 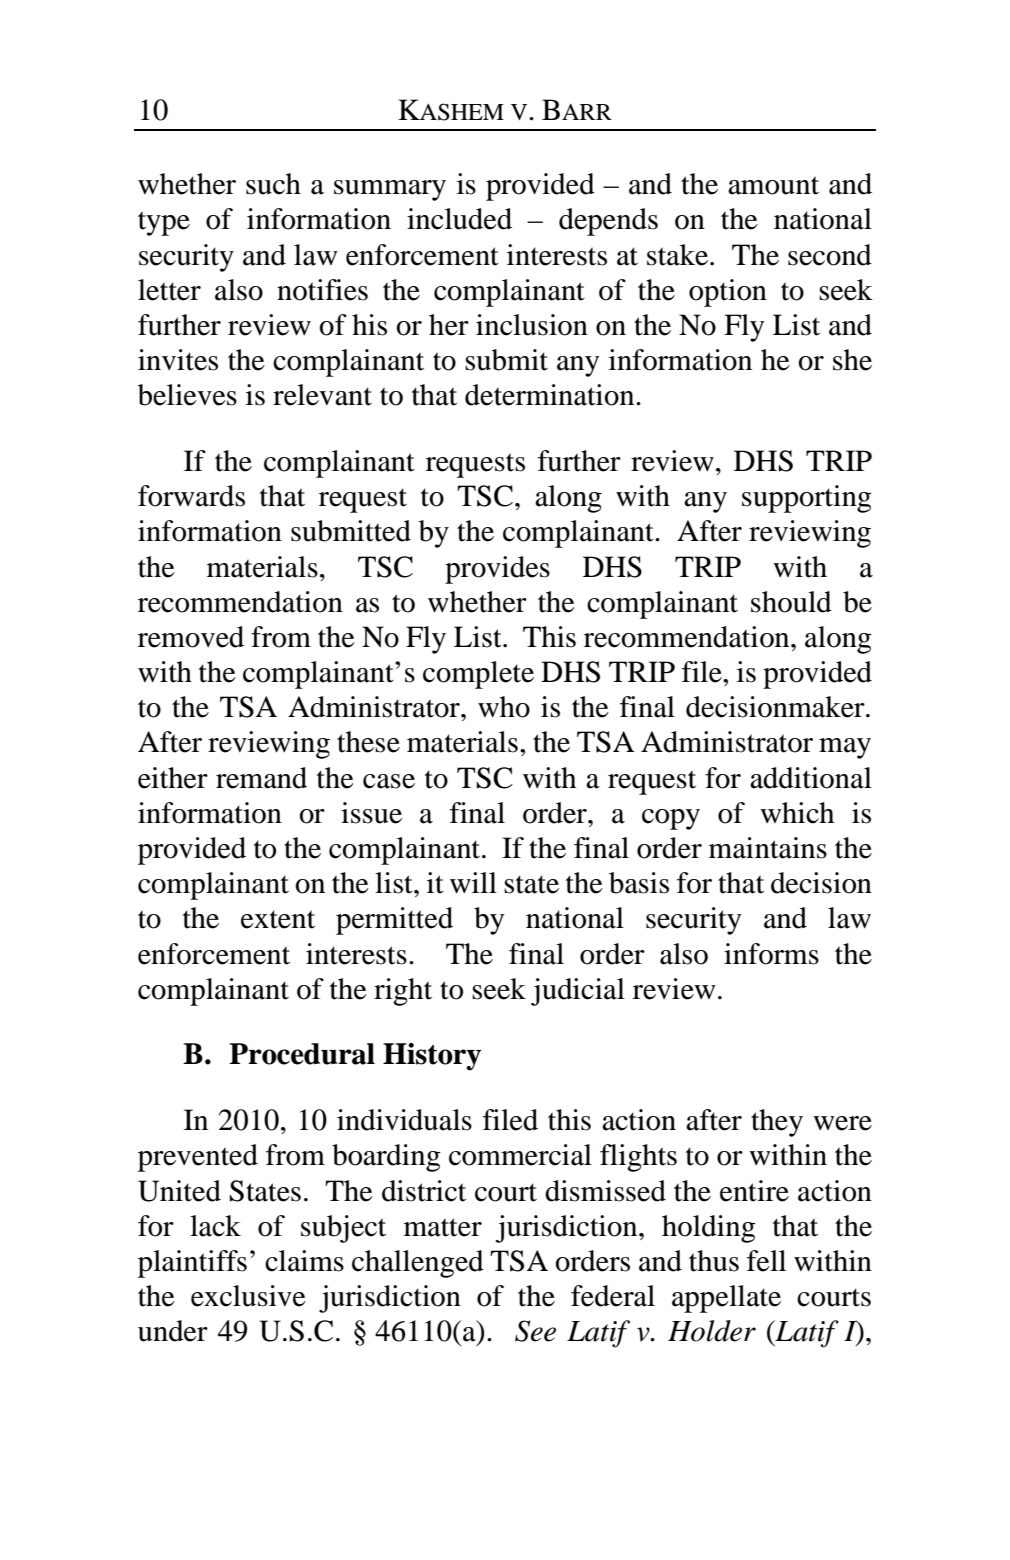 I want to click on included, so click(x=459, y=219).
